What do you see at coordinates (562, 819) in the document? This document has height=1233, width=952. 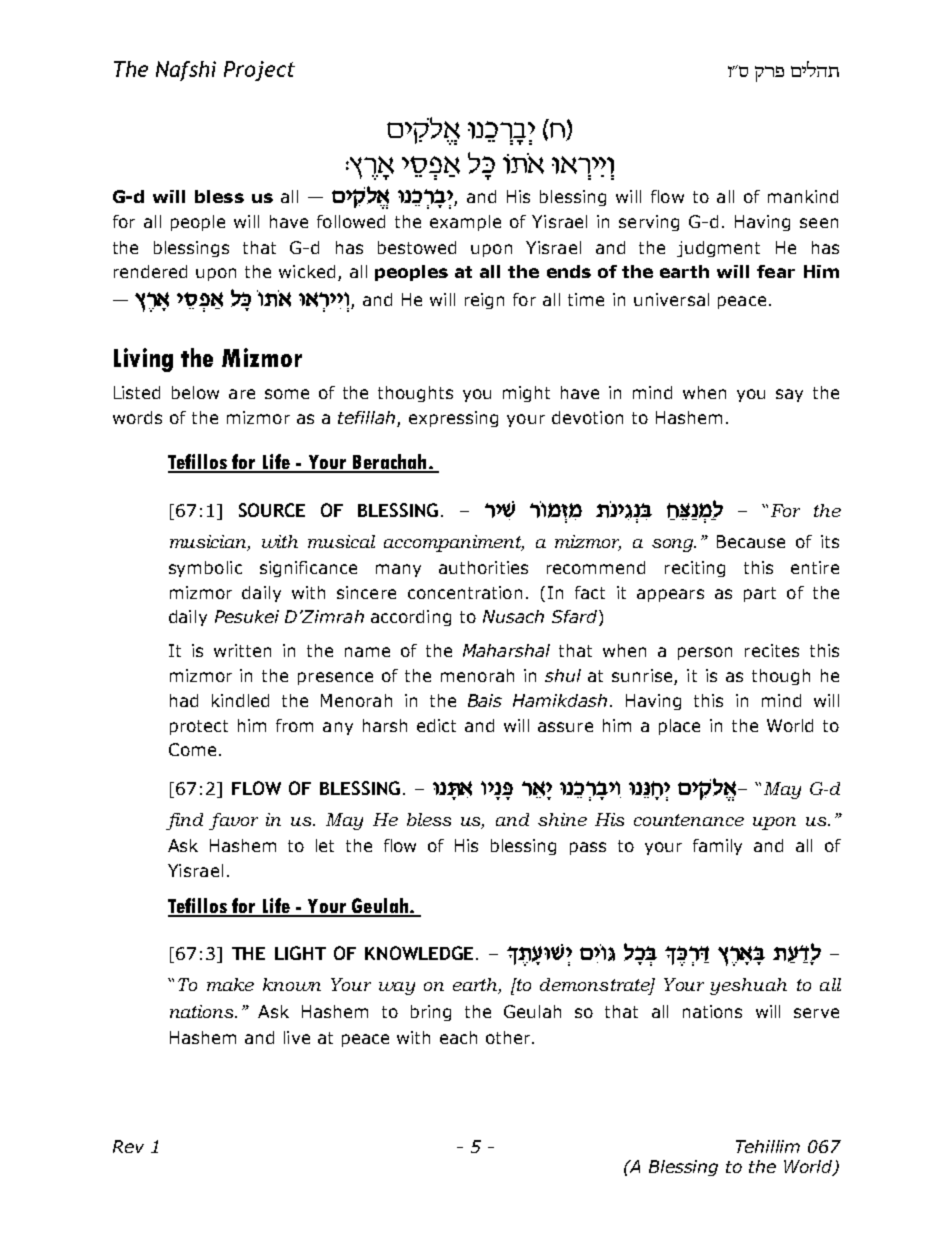 I see `shine` at bounding box center [562, 819].
